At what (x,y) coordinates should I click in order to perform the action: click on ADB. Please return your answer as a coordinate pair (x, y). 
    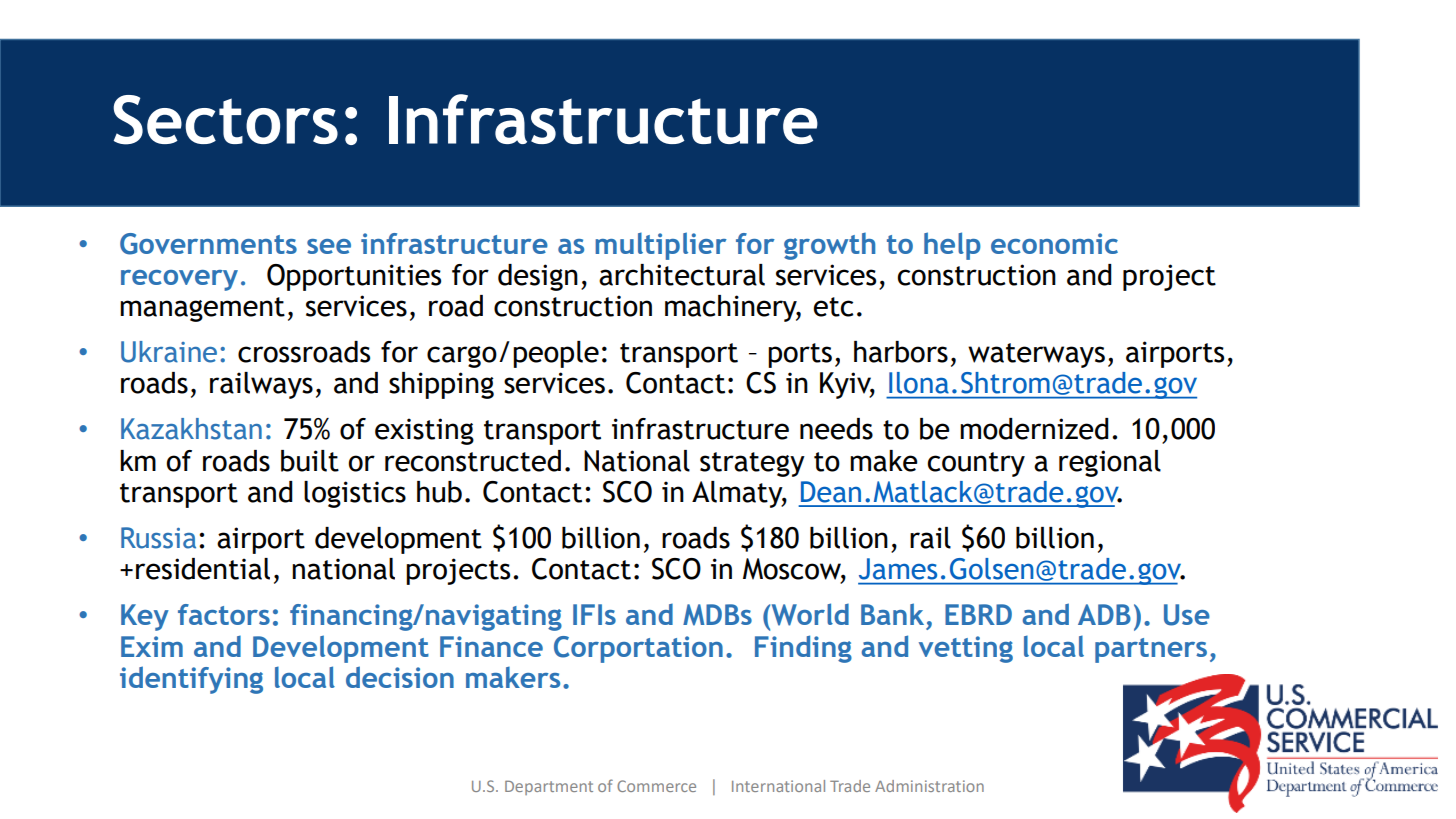
    Looking at the image, I should click on (1104, 614).
